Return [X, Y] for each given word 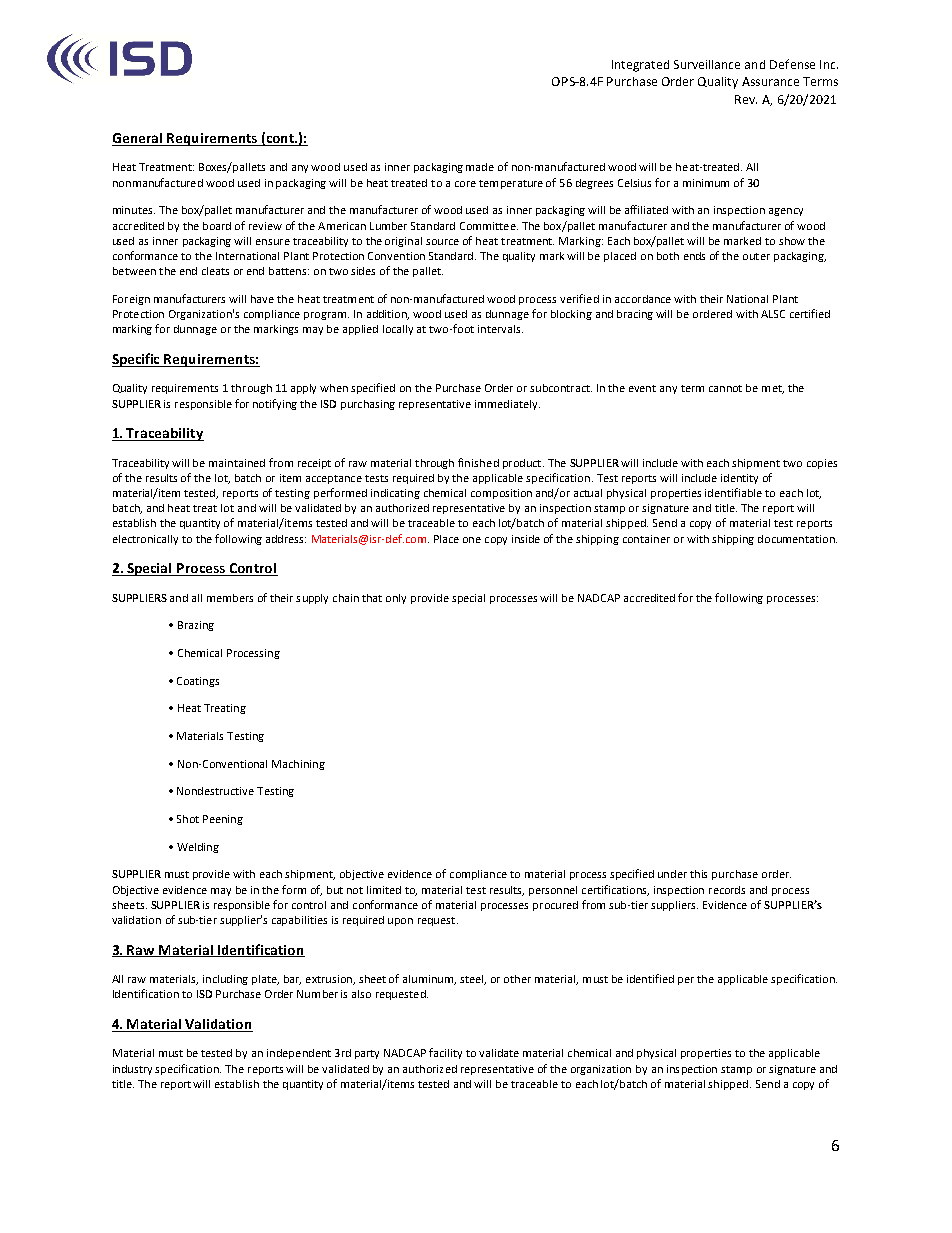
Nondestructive [215, 791]
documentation [797, 539]
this [698, 874]
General [138, 139]
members [230, 598]
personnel [553, 891]
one [472, 540]
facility [445, 1053]
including [225, 980]
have [262, 299]
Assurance [770, 81]
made [480, 167]
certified [810, 313]
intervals [500, 329]
